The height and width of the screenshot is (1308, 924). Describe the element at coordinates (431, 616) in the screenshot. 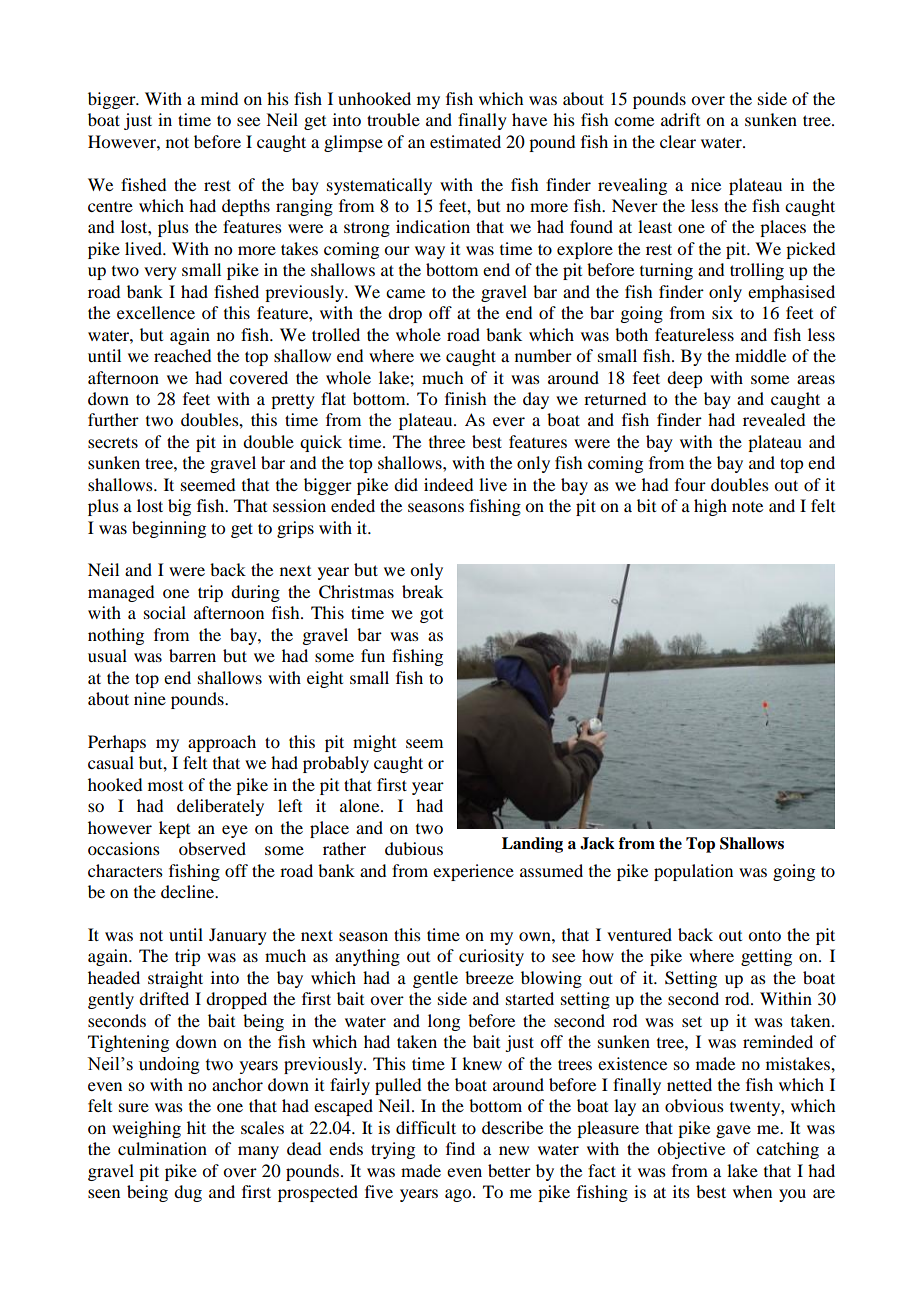

I see `got` at that location.
